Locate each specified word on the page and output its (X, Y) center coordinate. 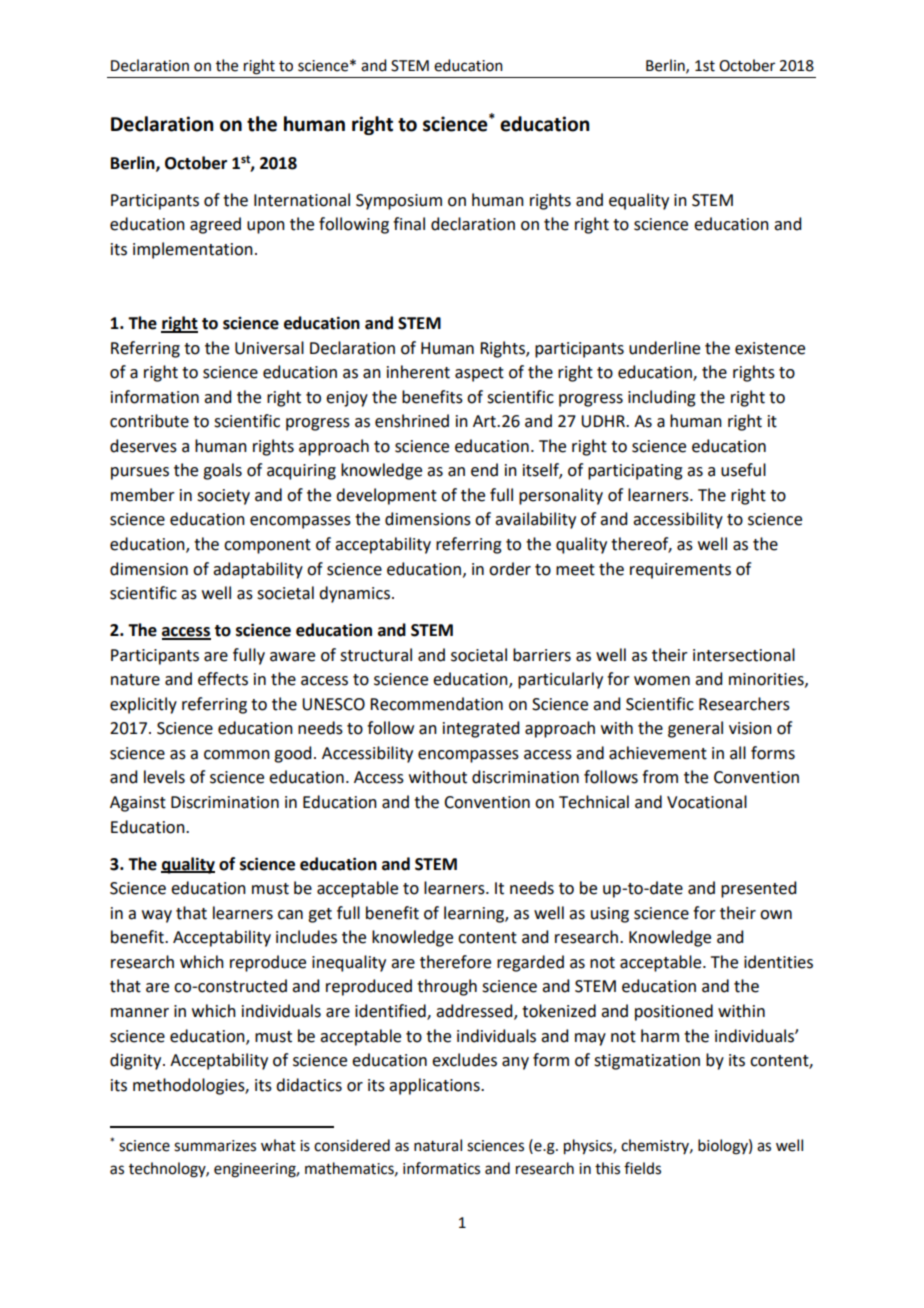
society (223, 497)
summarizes (215, 1146)
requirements (680, 571)
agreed (215, 225)
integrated (481, 729)
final (409, 224)
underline (664, 348)
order (510, 569)
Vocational (707, 802)
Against (138, 804)
